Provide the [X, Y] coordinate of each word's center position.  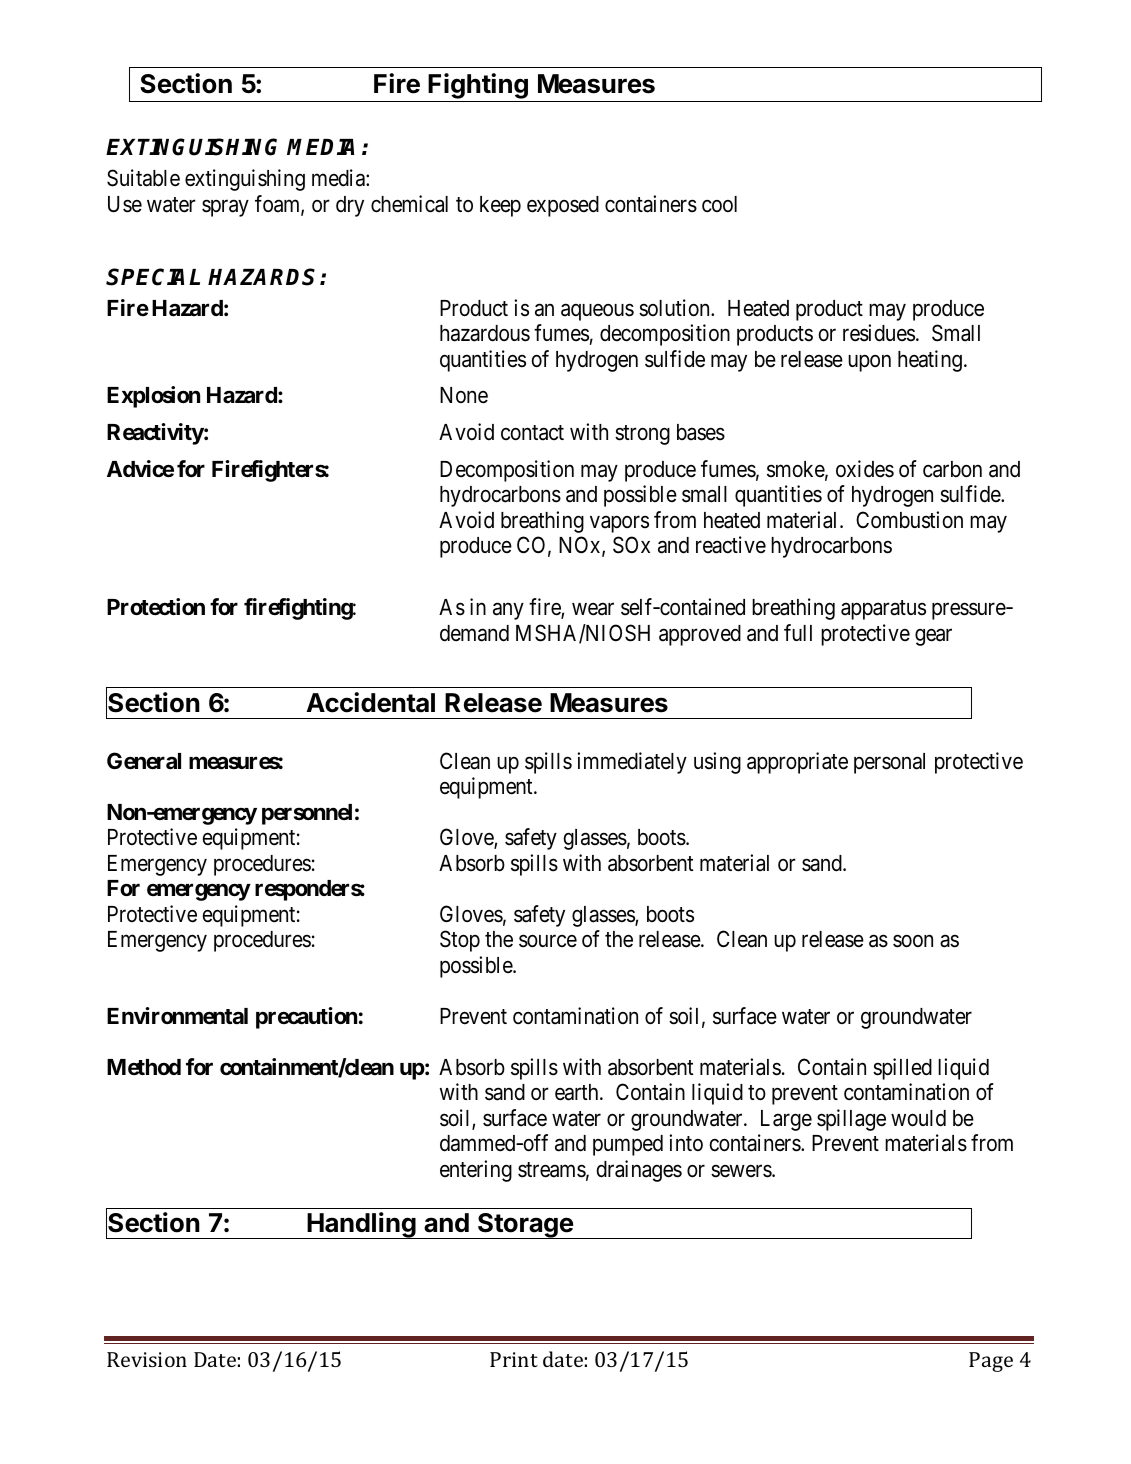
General [144, 761]
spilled [902, 1069]
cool [719, 204]
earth [578, 1092]
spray [225, 208]
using [717, 763]
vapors [619, 524]
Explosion [153, 397]
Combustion [909, 520]
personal [889, 763]
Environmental [177, 1016]
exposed [563, 206]
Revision [147, 1359]
